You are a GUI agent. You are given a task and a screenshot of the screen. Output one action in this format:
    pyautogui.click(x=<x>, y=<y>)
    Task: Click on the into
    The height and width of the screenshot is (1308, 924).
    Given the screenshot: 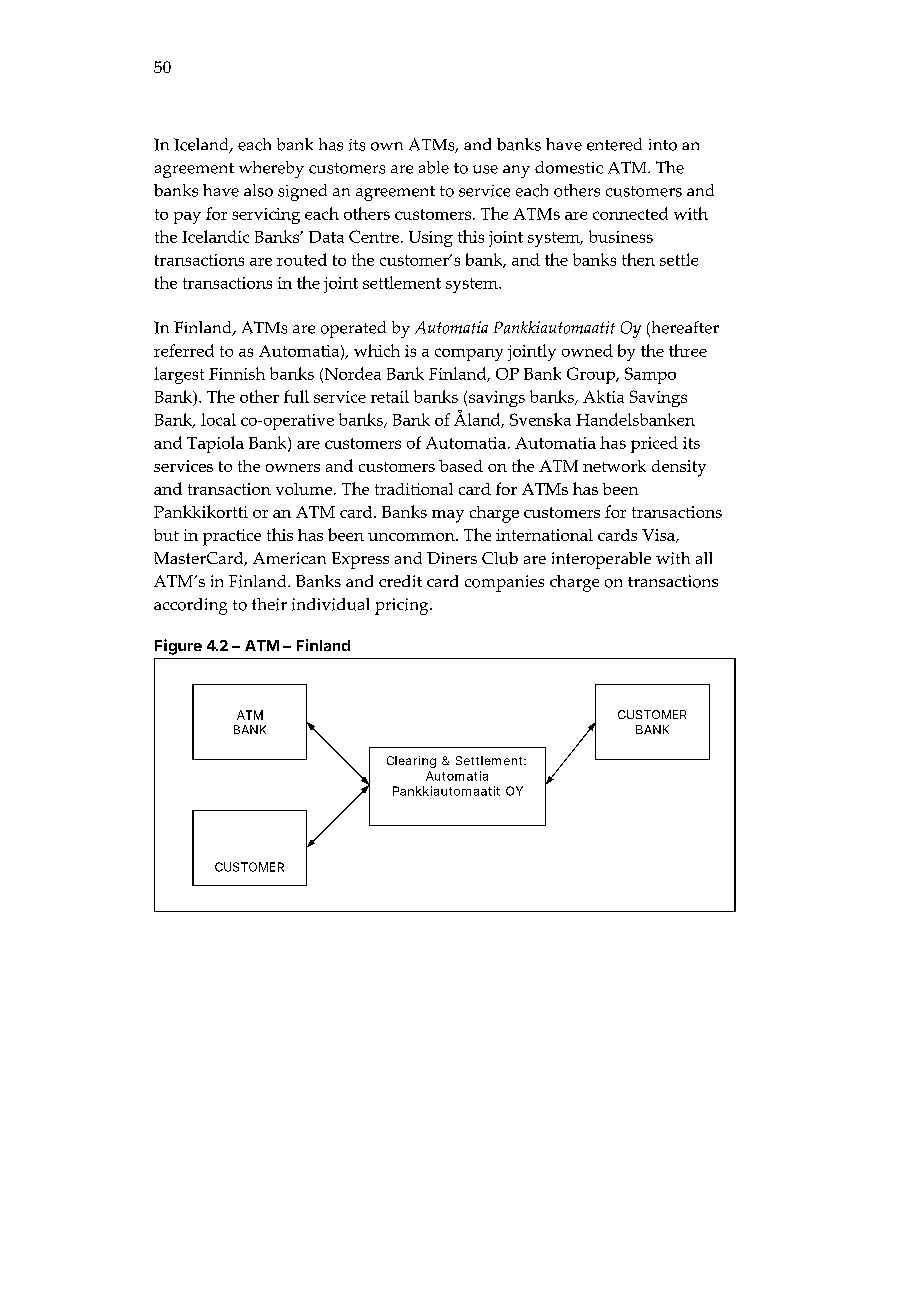 What is the action you would take?
    pyautogui.click(x=663, y=145)
